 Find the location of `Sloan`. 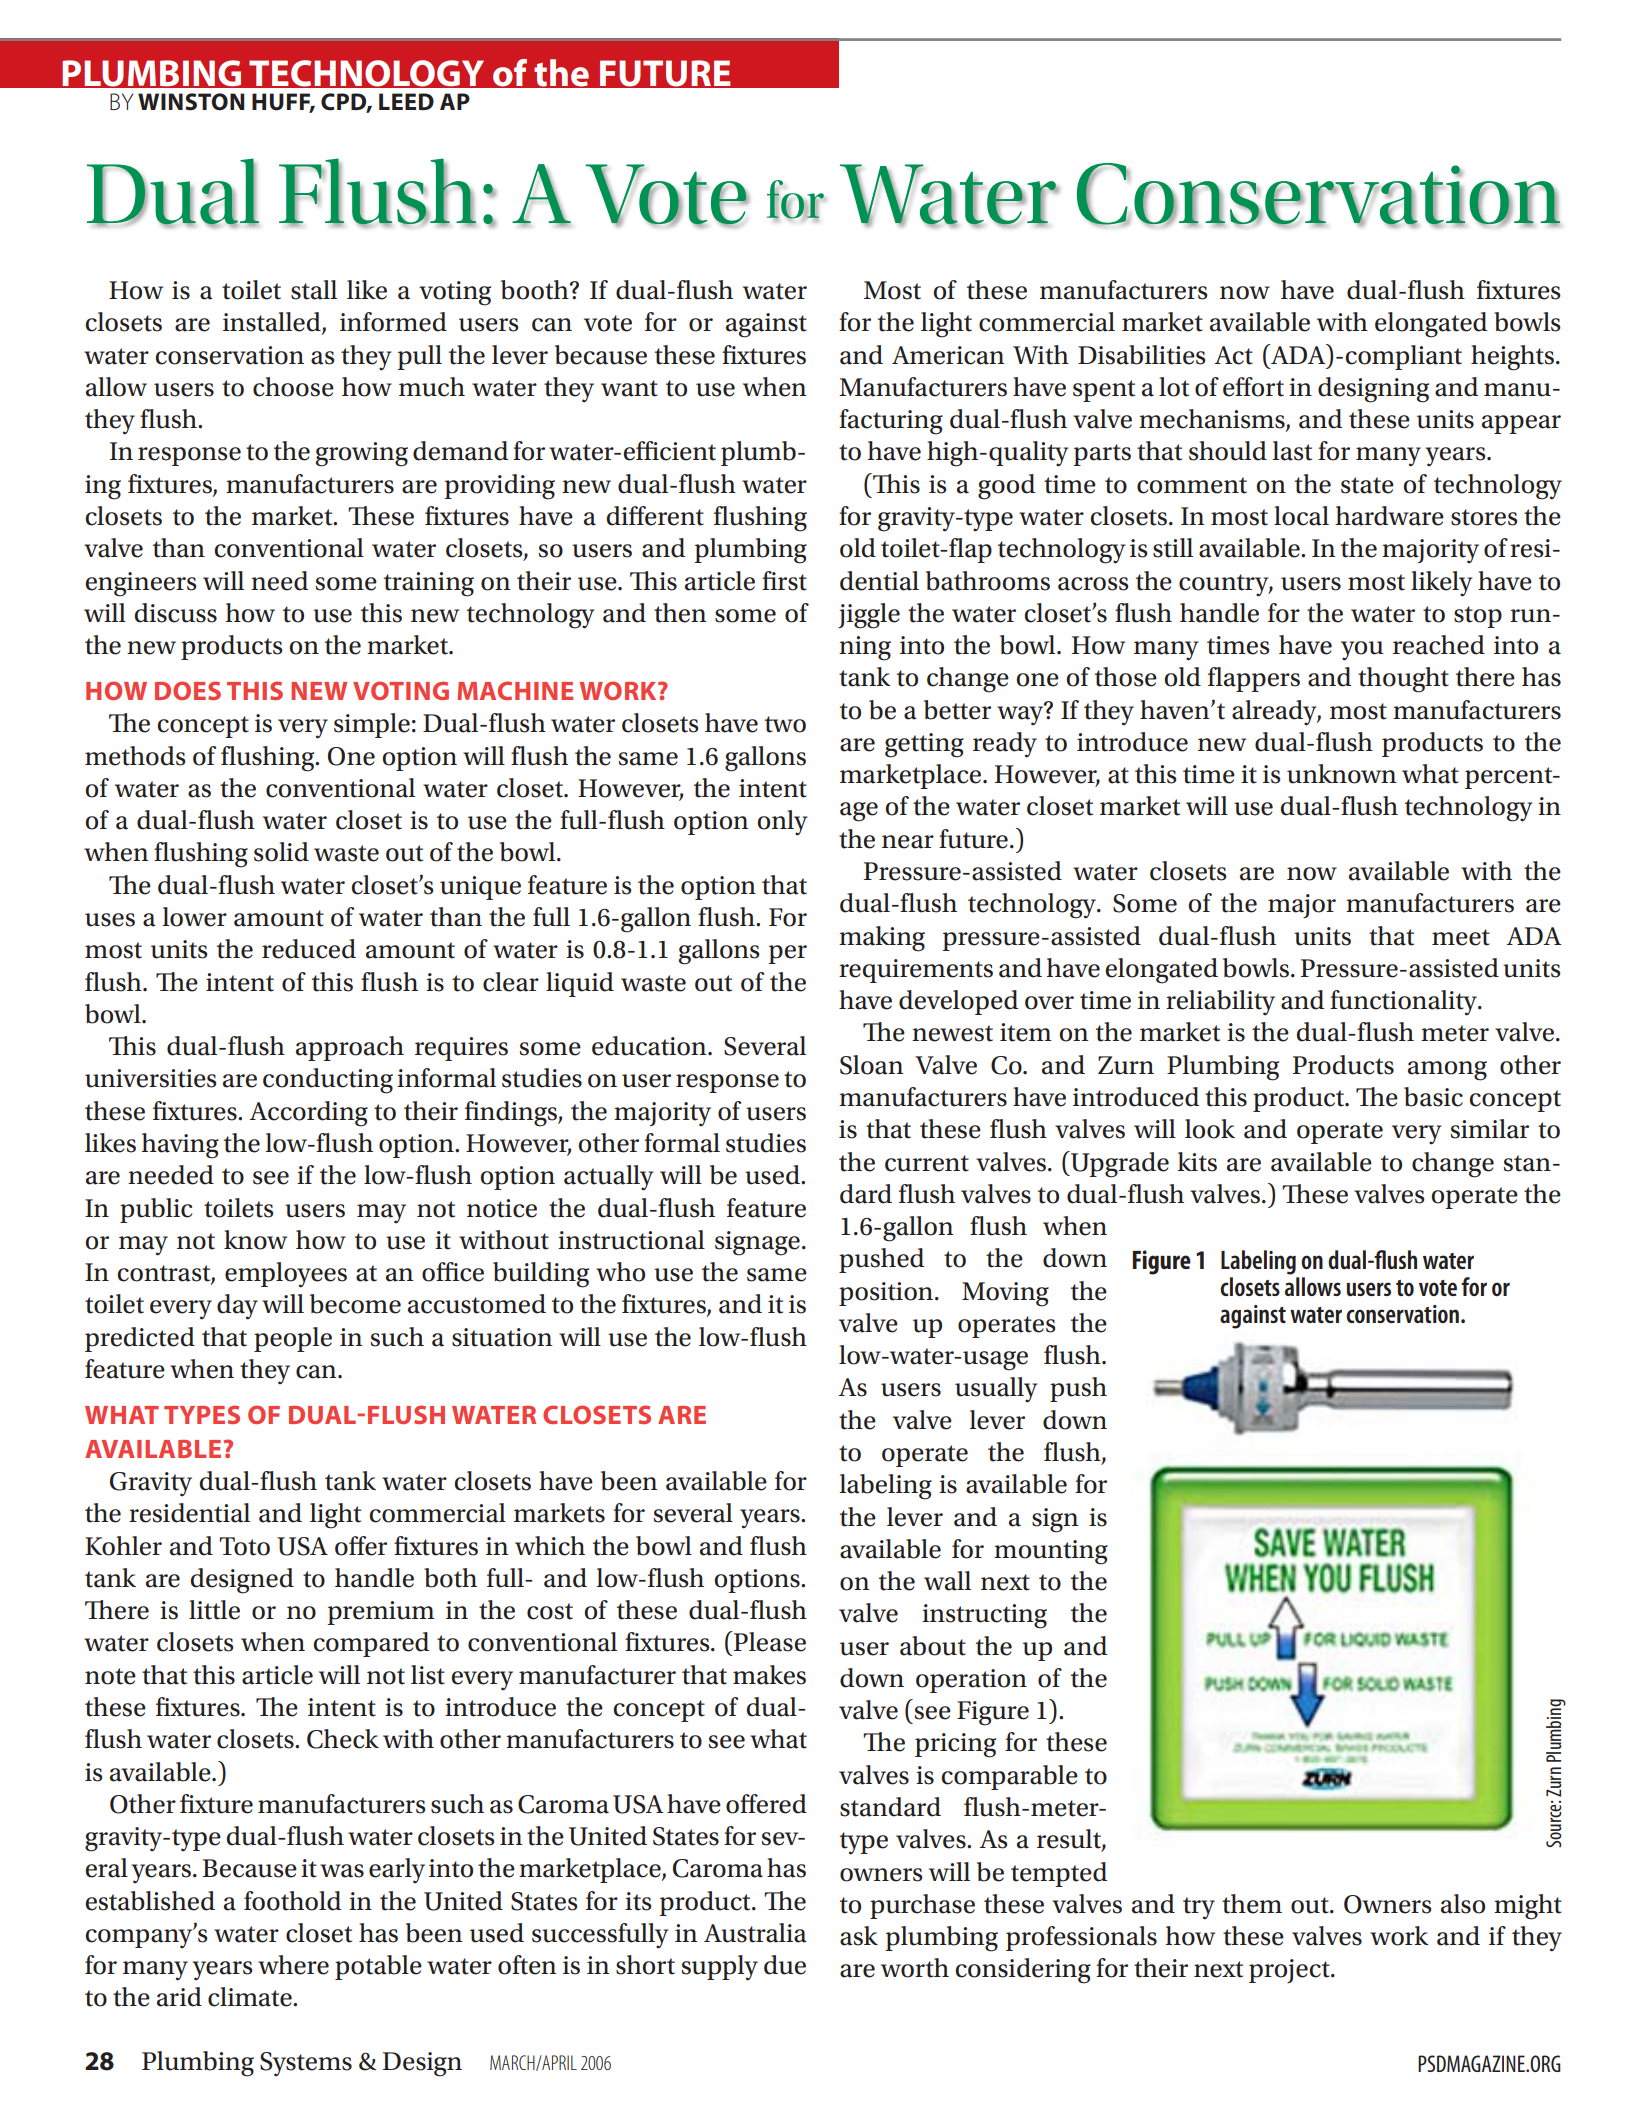

Sloan is located at coordinates (872, 1065).
